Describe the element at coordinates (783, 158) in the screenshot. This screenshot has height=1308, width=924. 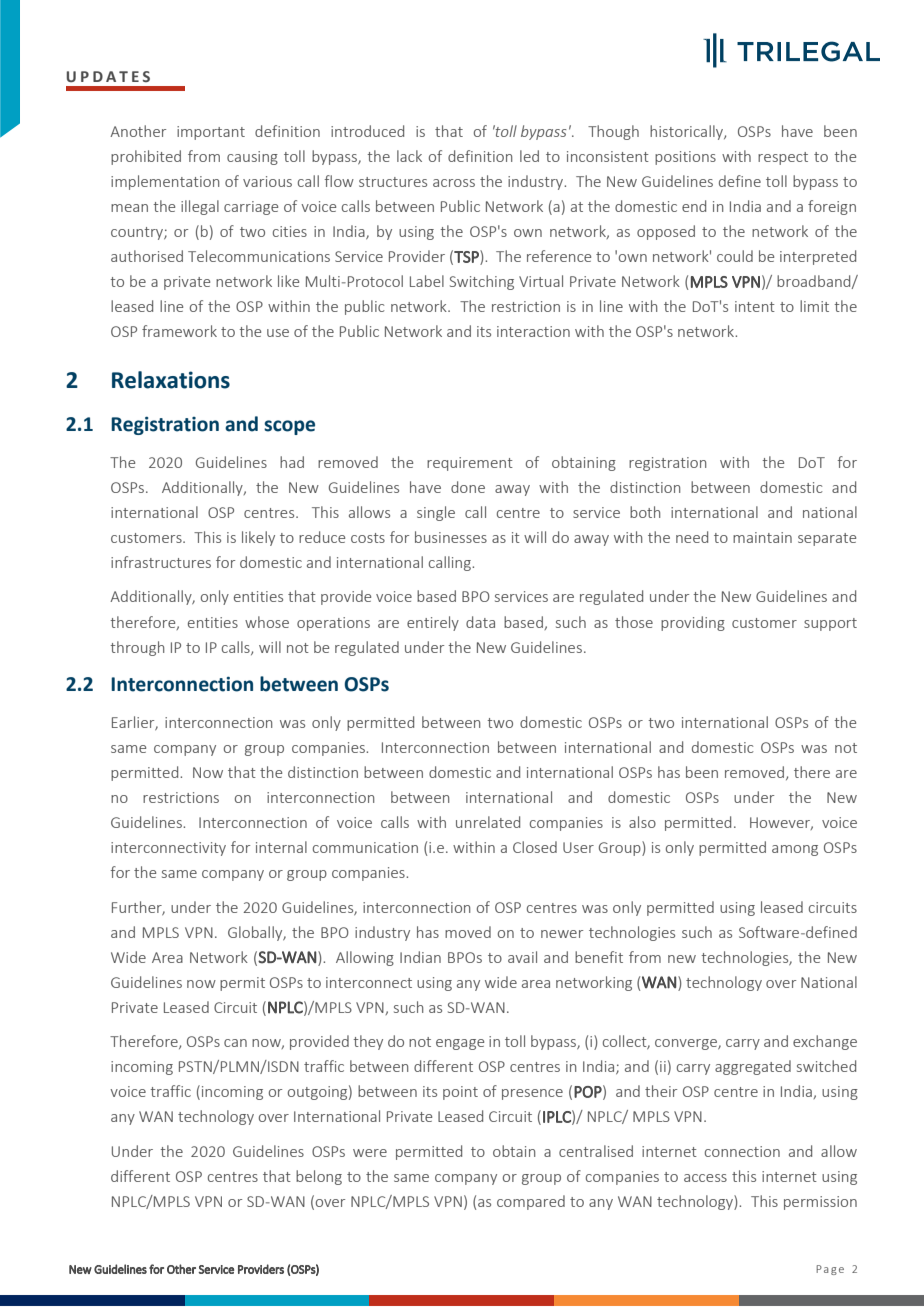
I see `respect` at that location.
